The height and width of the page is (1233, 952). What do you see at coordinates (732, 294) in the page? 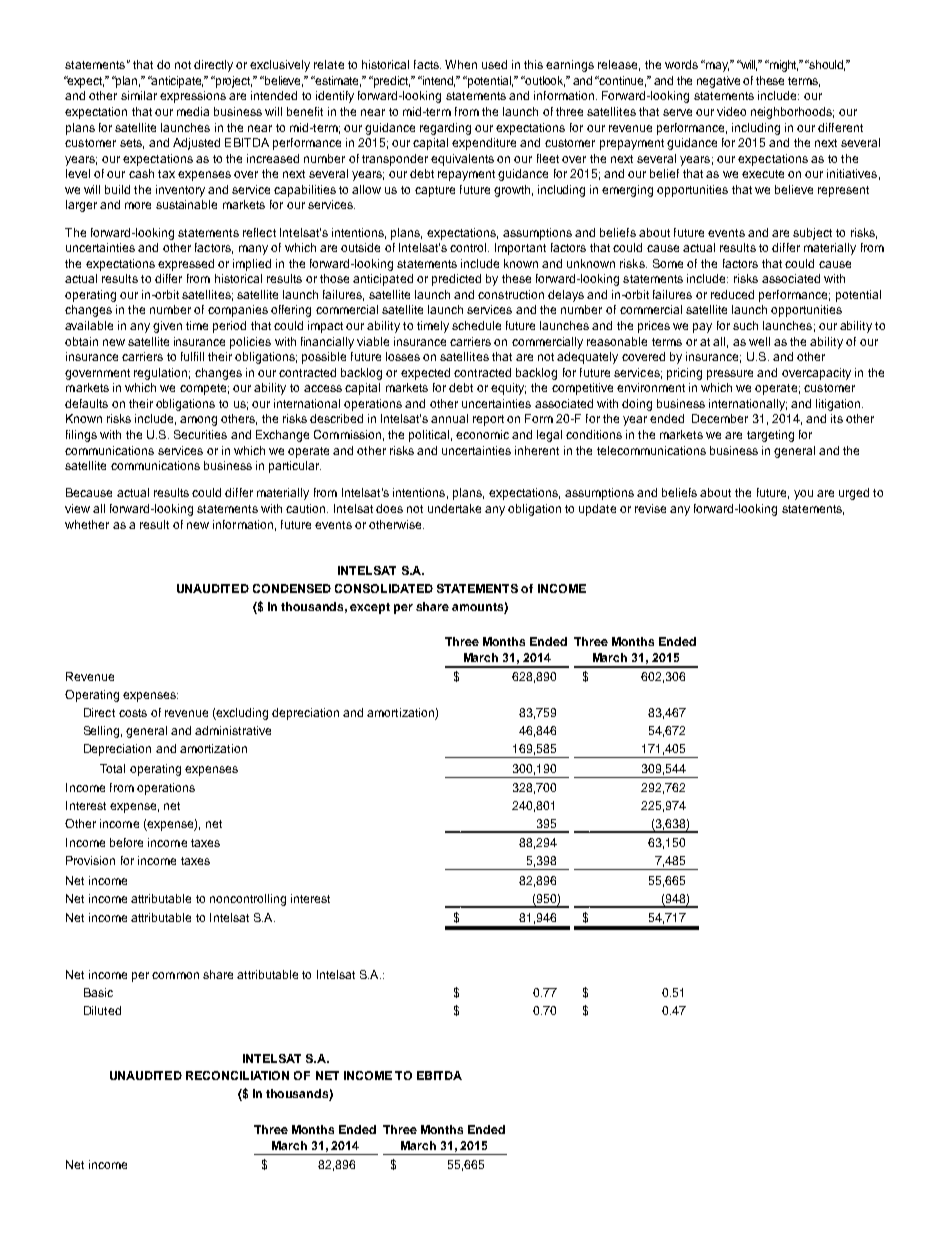
I see `reduced` at bounding box center [732, 294].
